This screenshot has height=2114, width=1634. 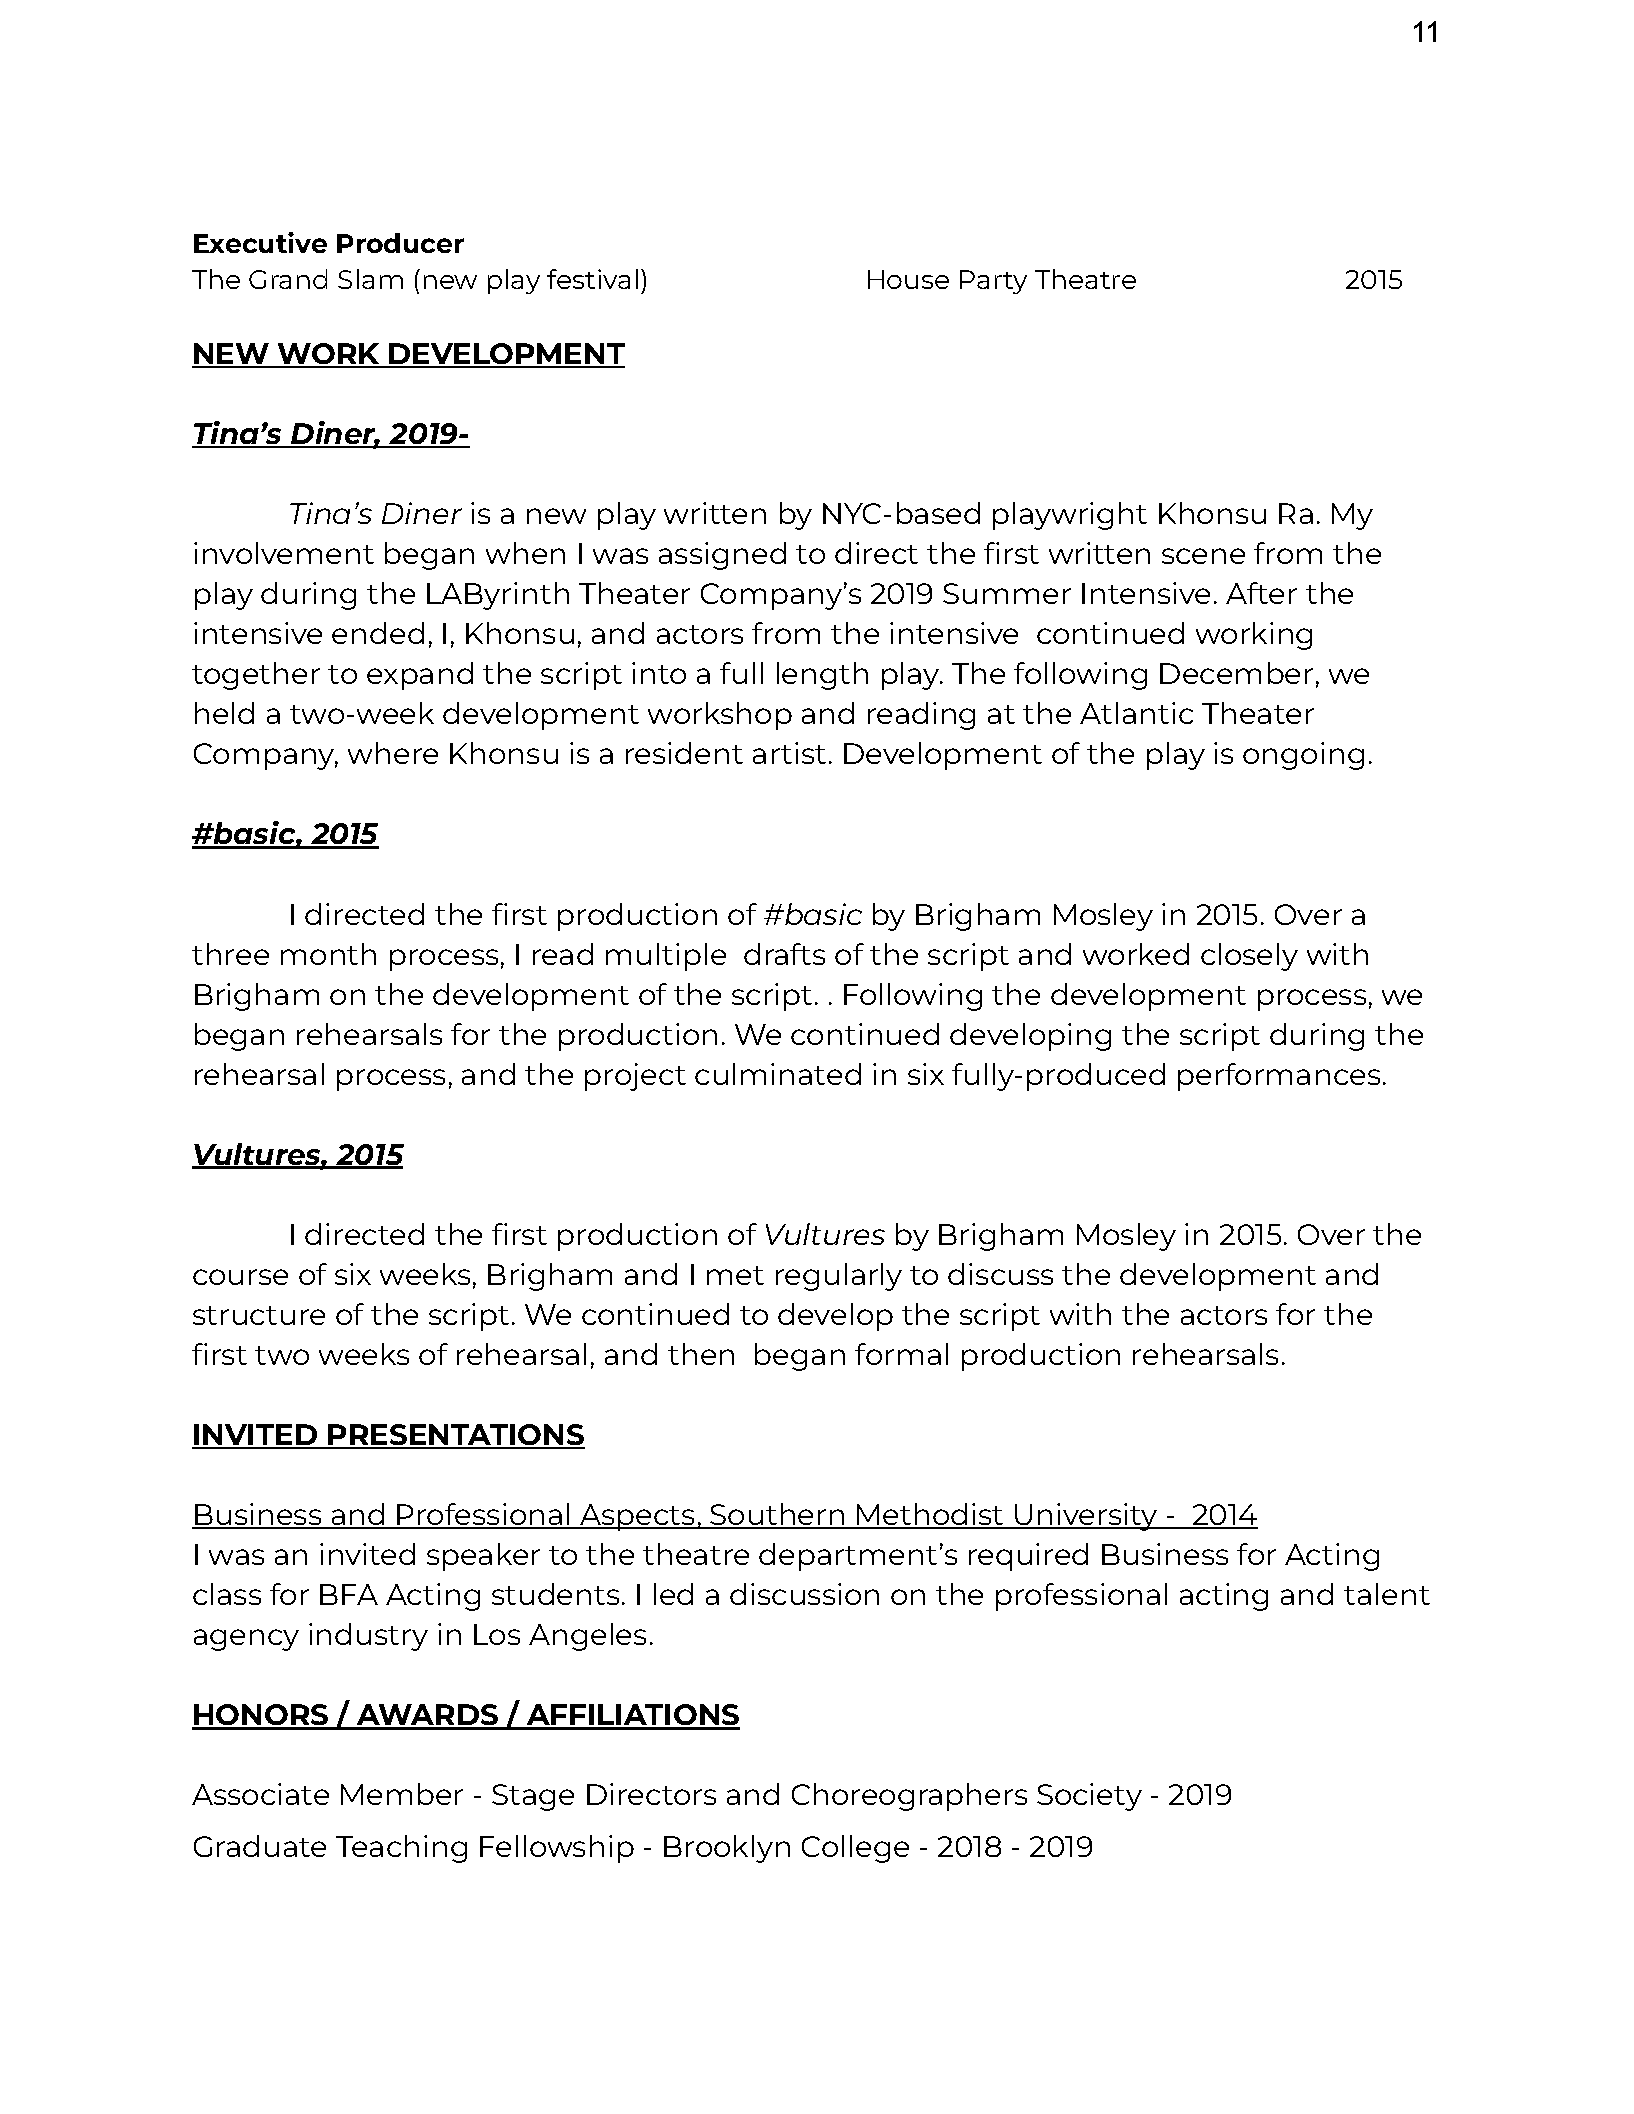 I want to click on Slam, so click(x=370, y=279).
